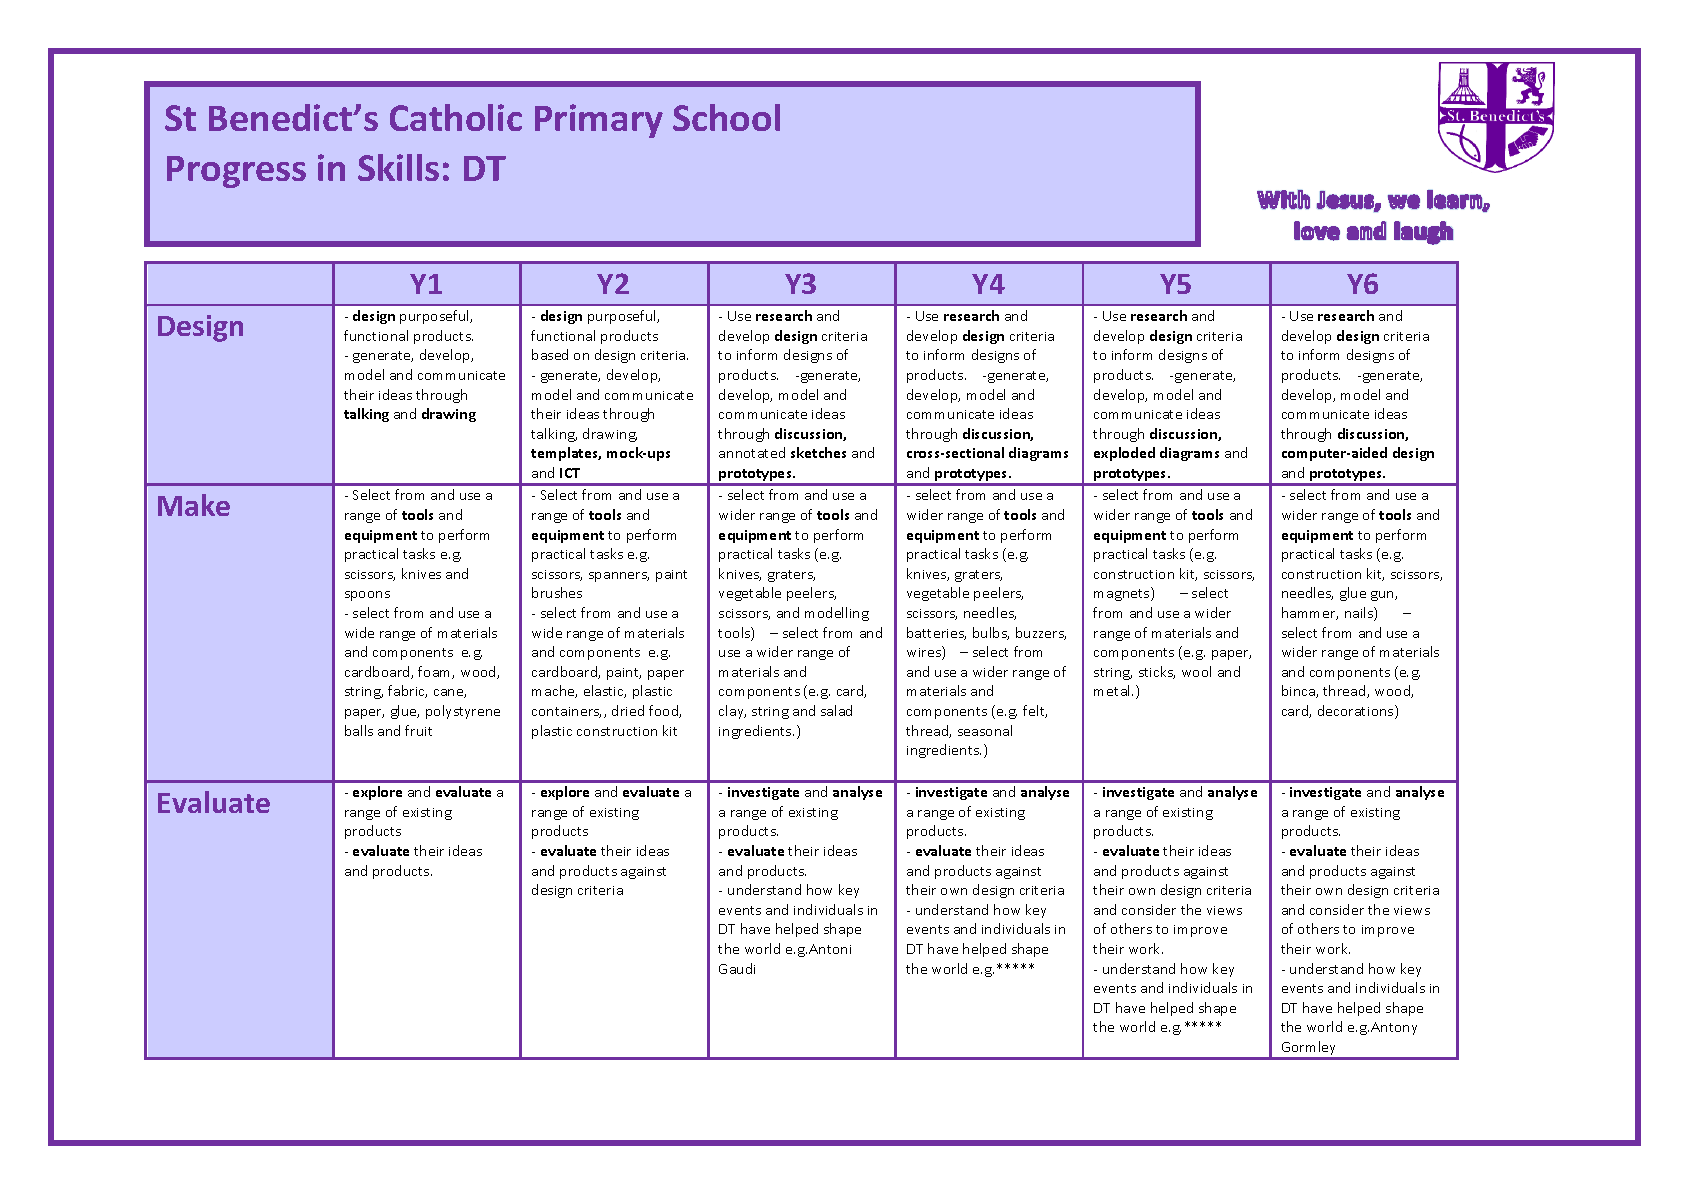  What do you see at coordinates (1124, 454) in the screenshot?
I see `exploded` at bounding box center [1124, 454].
